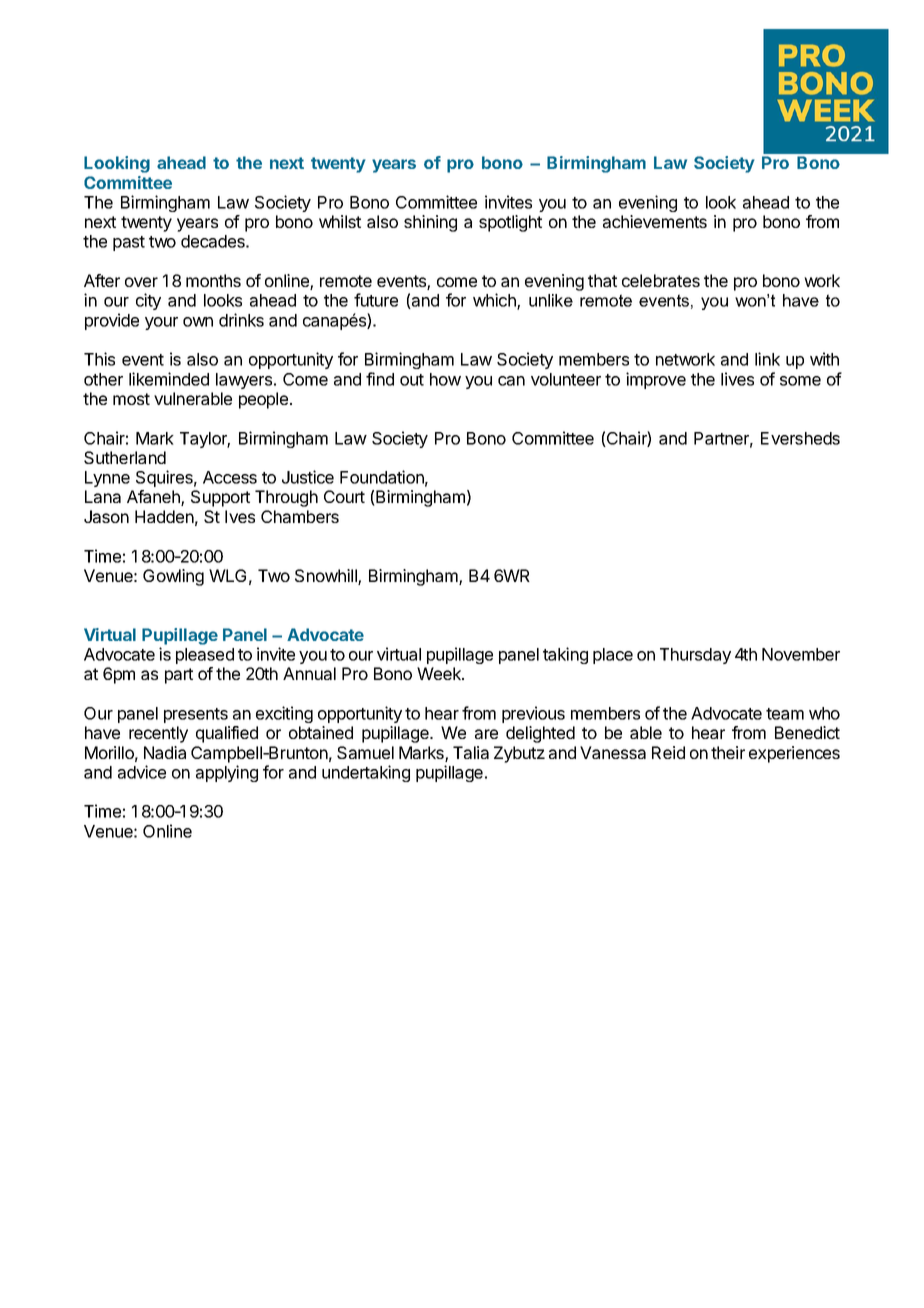 The width and height of the screenshot is (924, 1308). Describe the element at coordinates (440, 673) in the screenshot. I see `Week` at that location.
